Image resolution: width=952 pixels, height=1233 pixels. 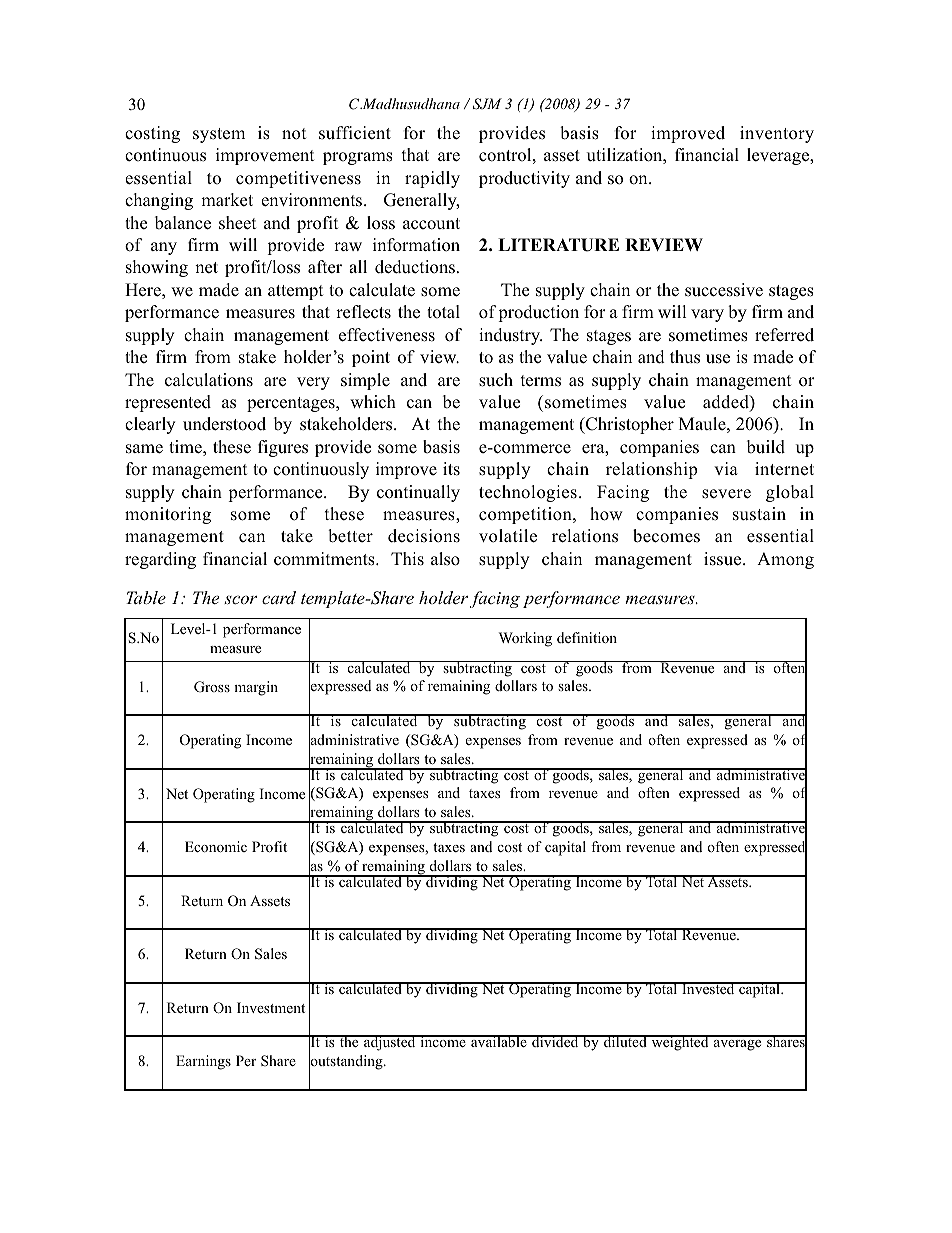 I want to click on its, so click(x=451, y=469).
